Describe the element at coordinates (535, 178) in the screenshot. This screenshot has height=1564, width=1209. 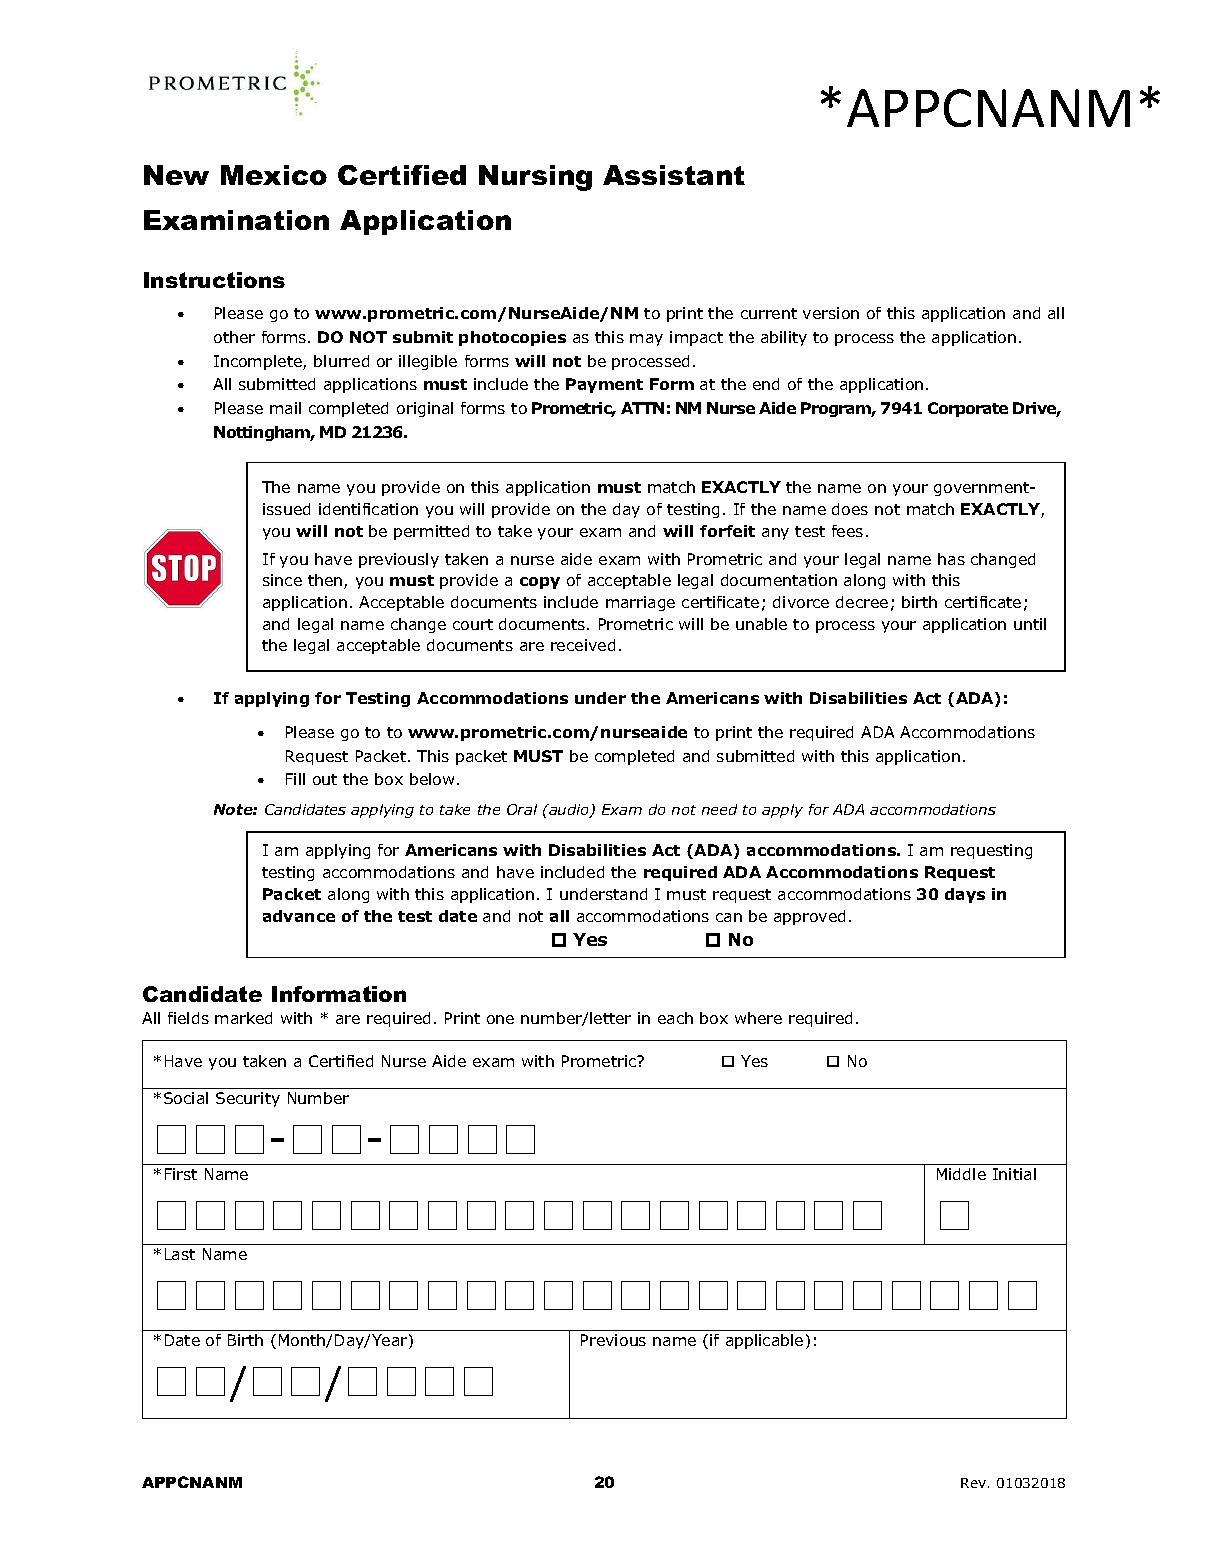
I see `Nursing` at that location.
